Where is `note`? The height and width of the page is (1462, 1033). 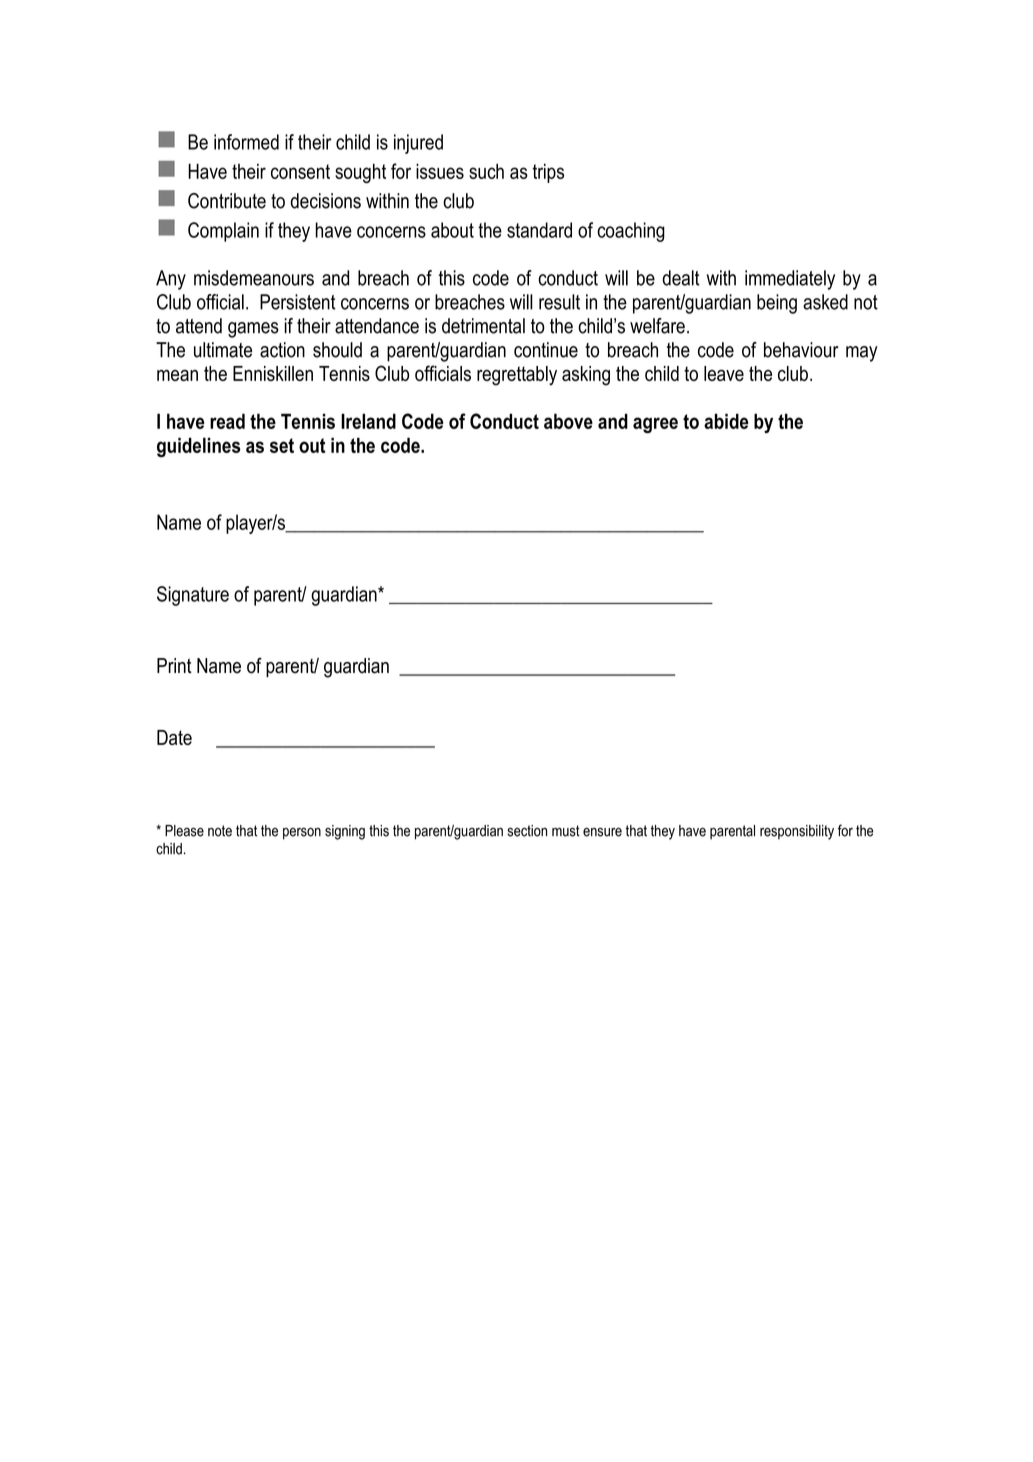 note is located at coordinates (220, 831).
